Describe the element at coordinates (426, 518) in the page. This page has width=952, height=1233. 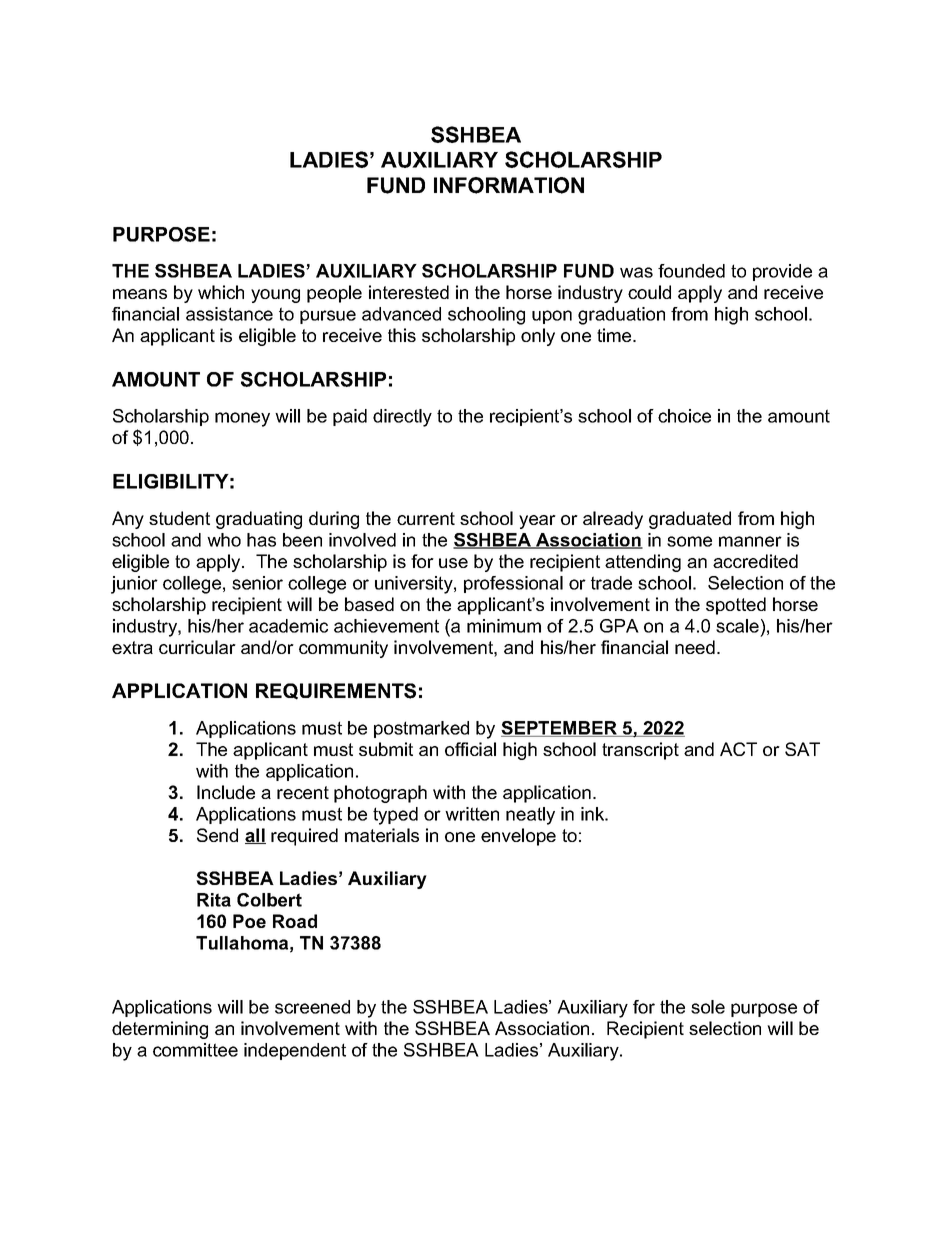
I see `current` at that location.
